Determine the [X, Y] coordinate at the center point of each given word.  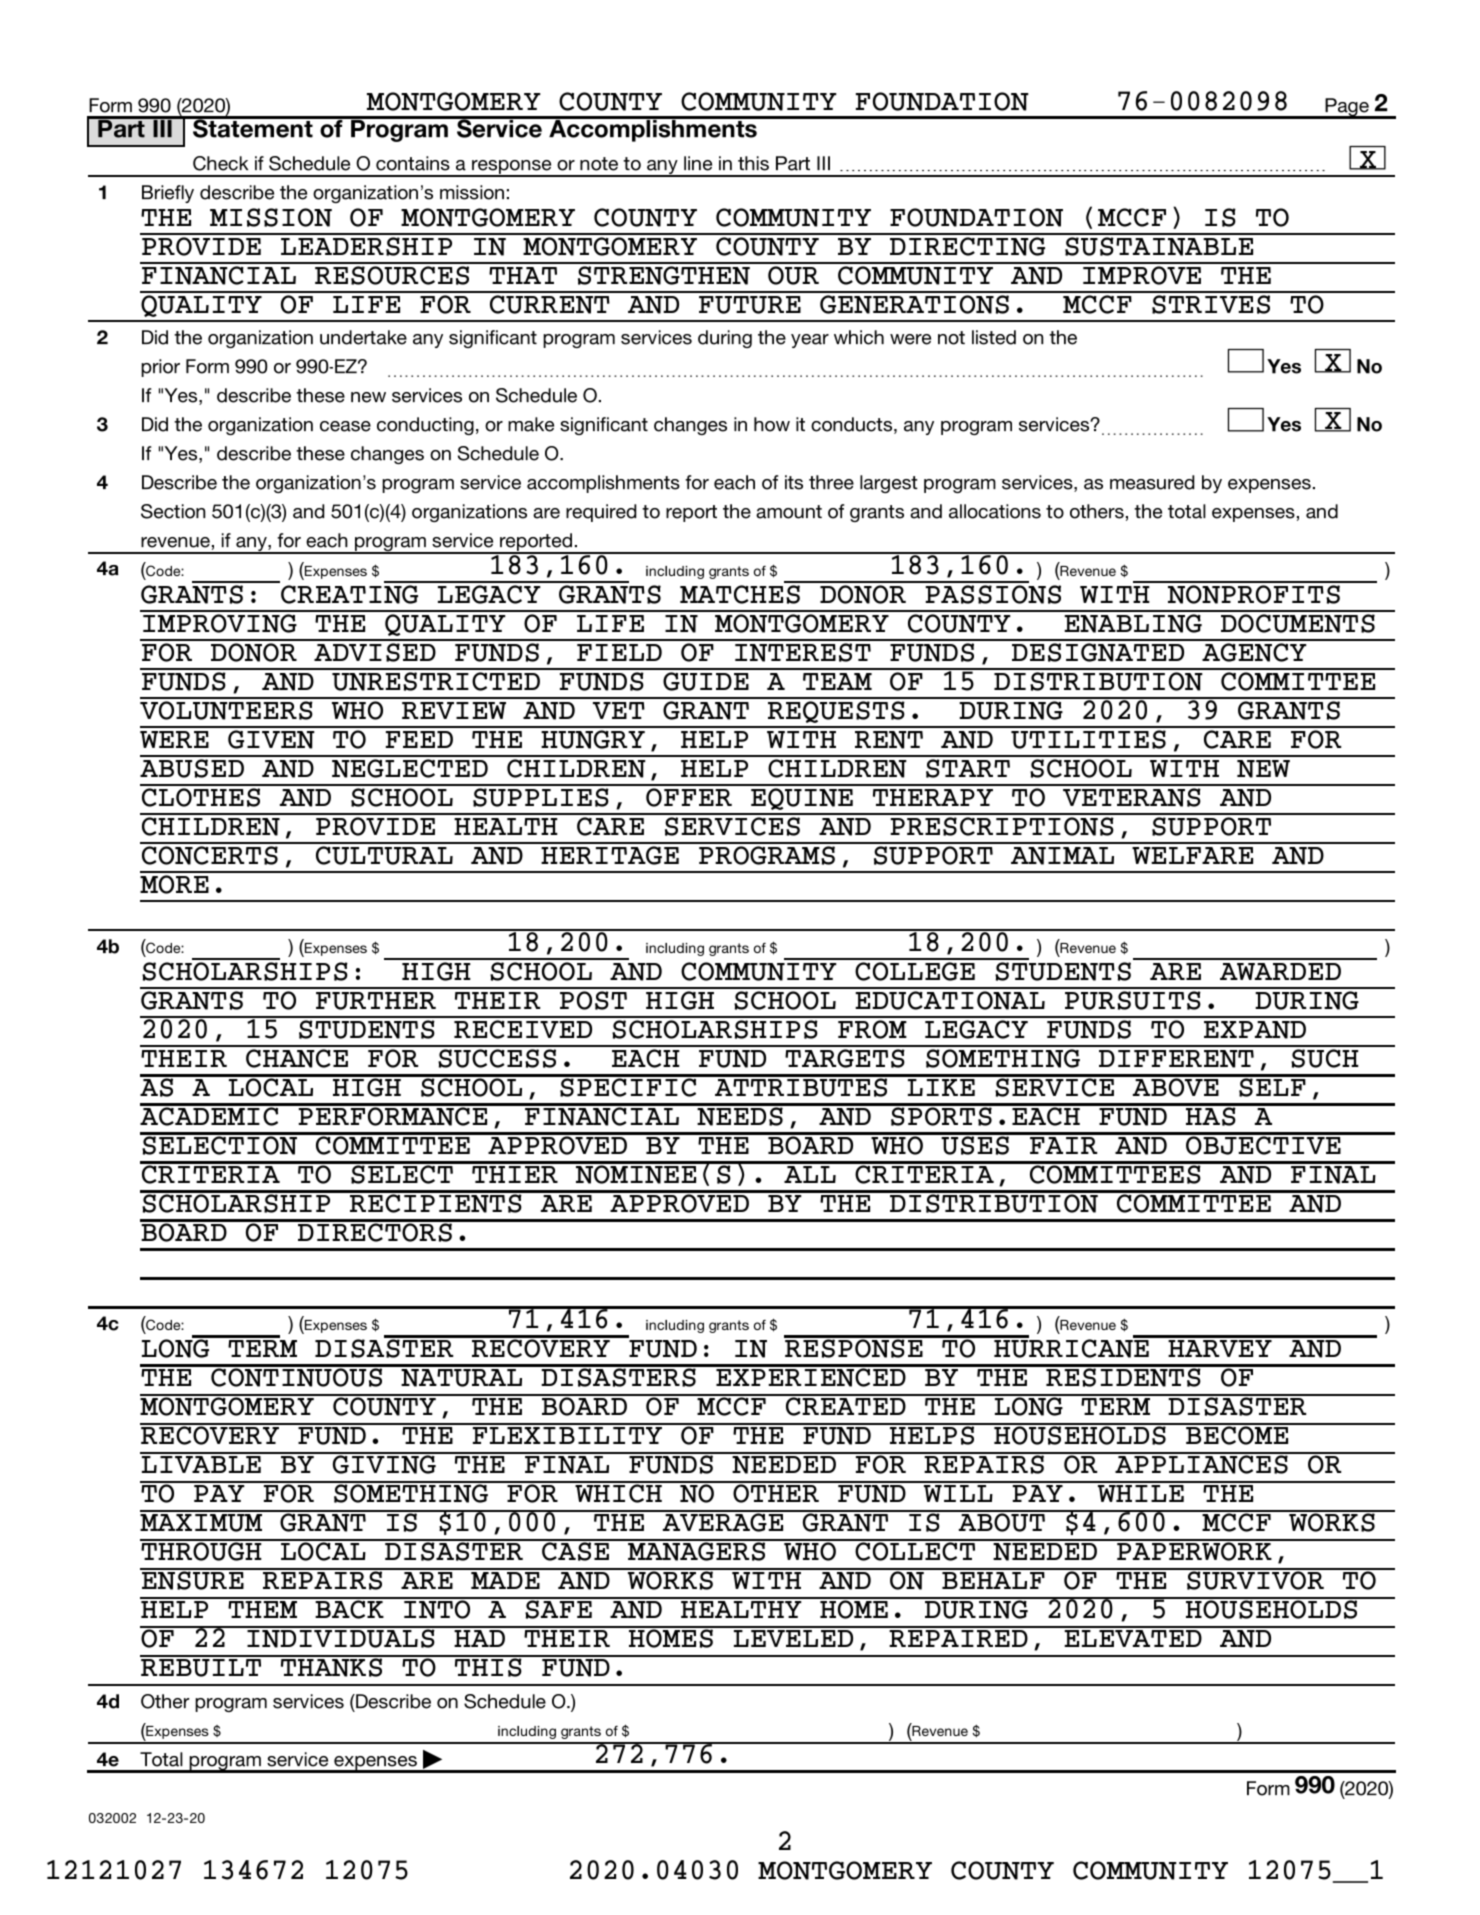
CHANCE [297, 1058]
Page [1347, 108]
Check [220, 163]
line [698, 163]
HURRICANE [1071, 1348]
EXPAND [1255, 1030]
